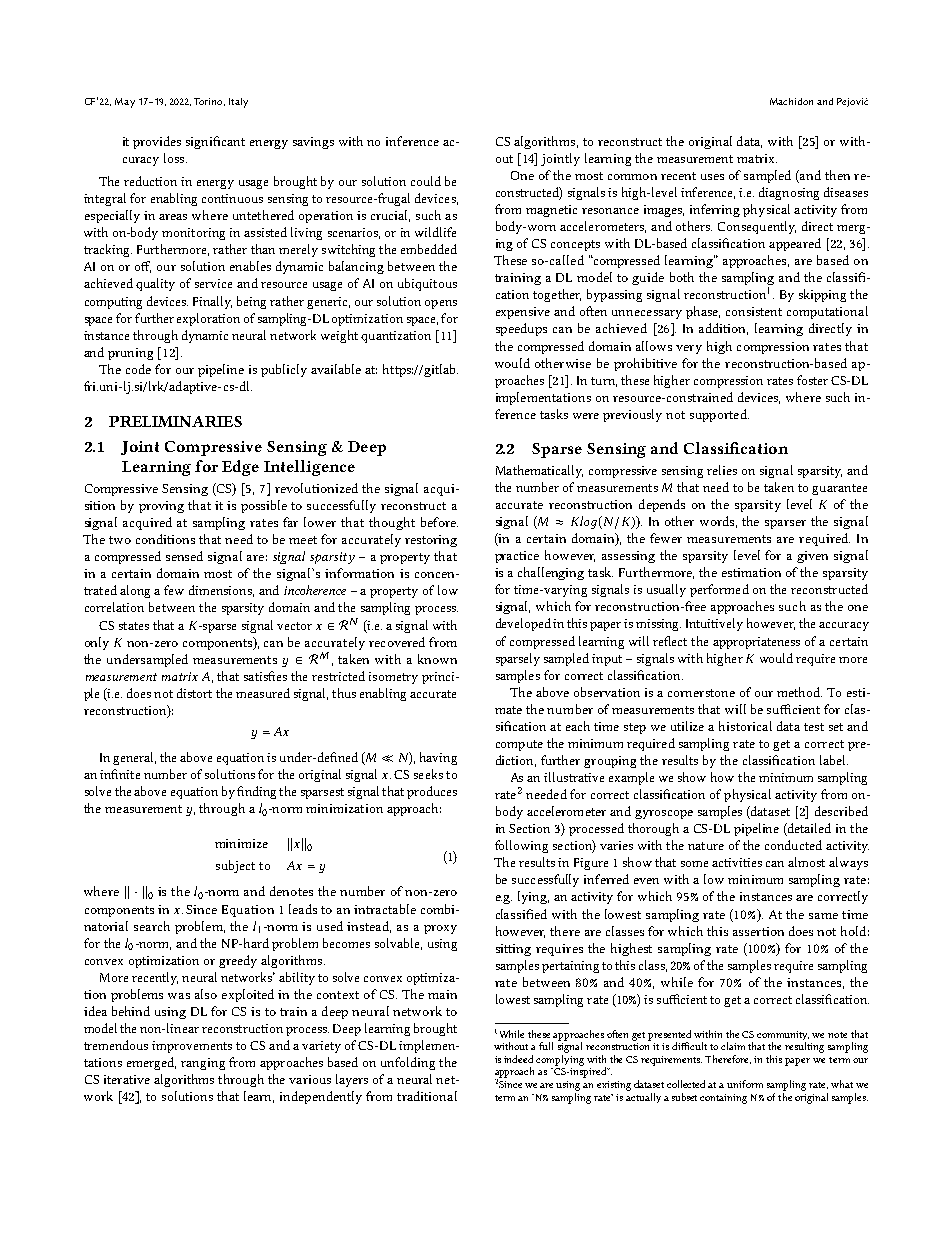 Image resolution: width=952 pixels, height=1233 pixels. What do you see at coordinates (138, 369) in the document?
I see `code` at bounding box center [138, 369].
